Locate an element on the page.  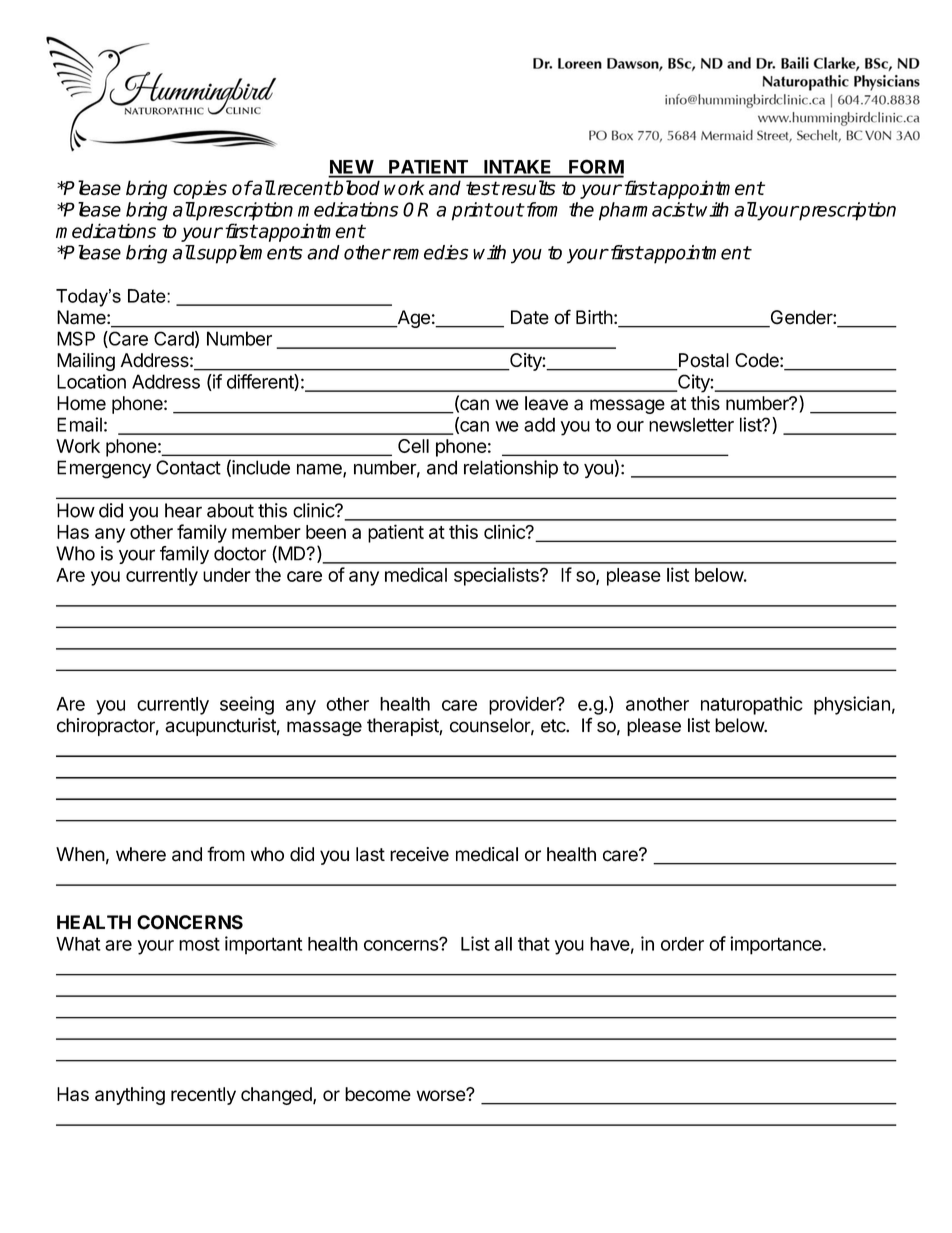
where is located at coordinates (141, 854).
